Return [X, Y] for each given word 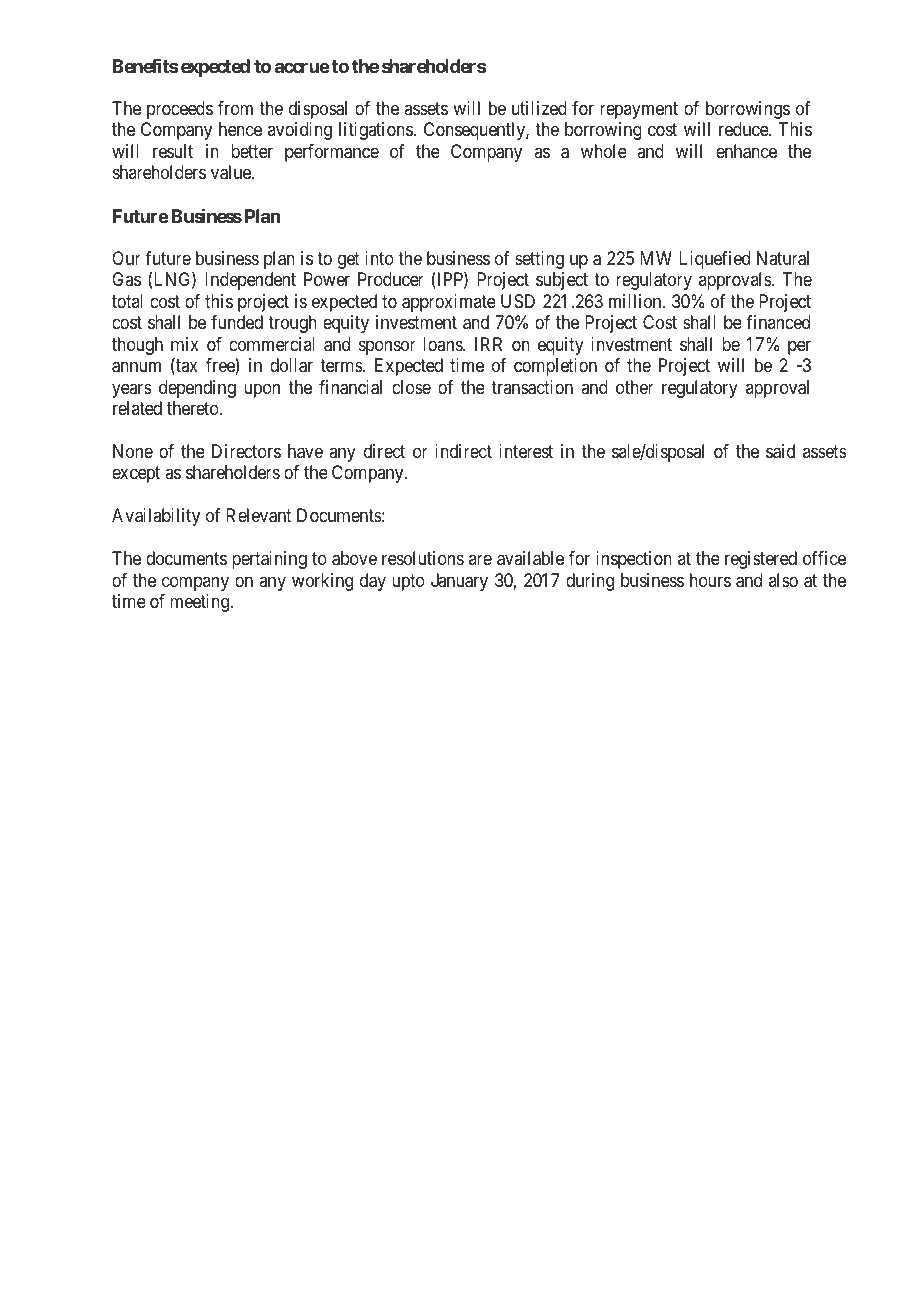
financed [778, 322]
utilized [539, 108]
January [459, 582]
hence [240, 129]
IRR [488, 344]
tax [186, 367]
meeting [201, 603]
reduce [744, 129]
